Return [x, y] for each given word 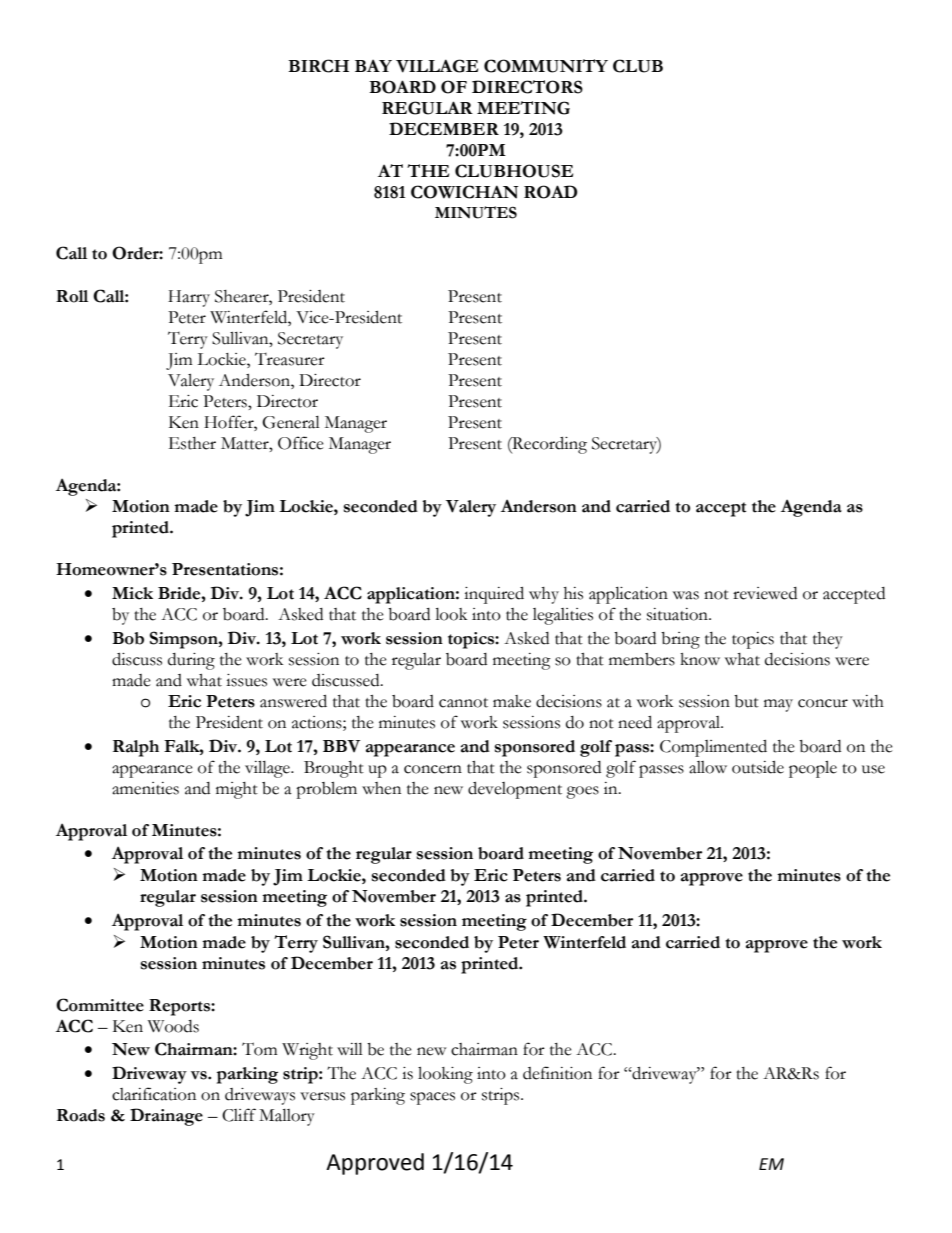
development [515, 790]
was [686, 595]
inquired [494, 595]
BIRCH [318, 66]
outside [758, 767]
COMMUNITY [546, 66]
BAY [373, 65]
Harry [189, 298]
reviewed [765, 593]
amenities [145, 788]
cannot [463, 703]
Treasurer [290, 359]
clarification [154, 1094]
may [778, 705]
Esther [192, 443]
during [191, 661]
